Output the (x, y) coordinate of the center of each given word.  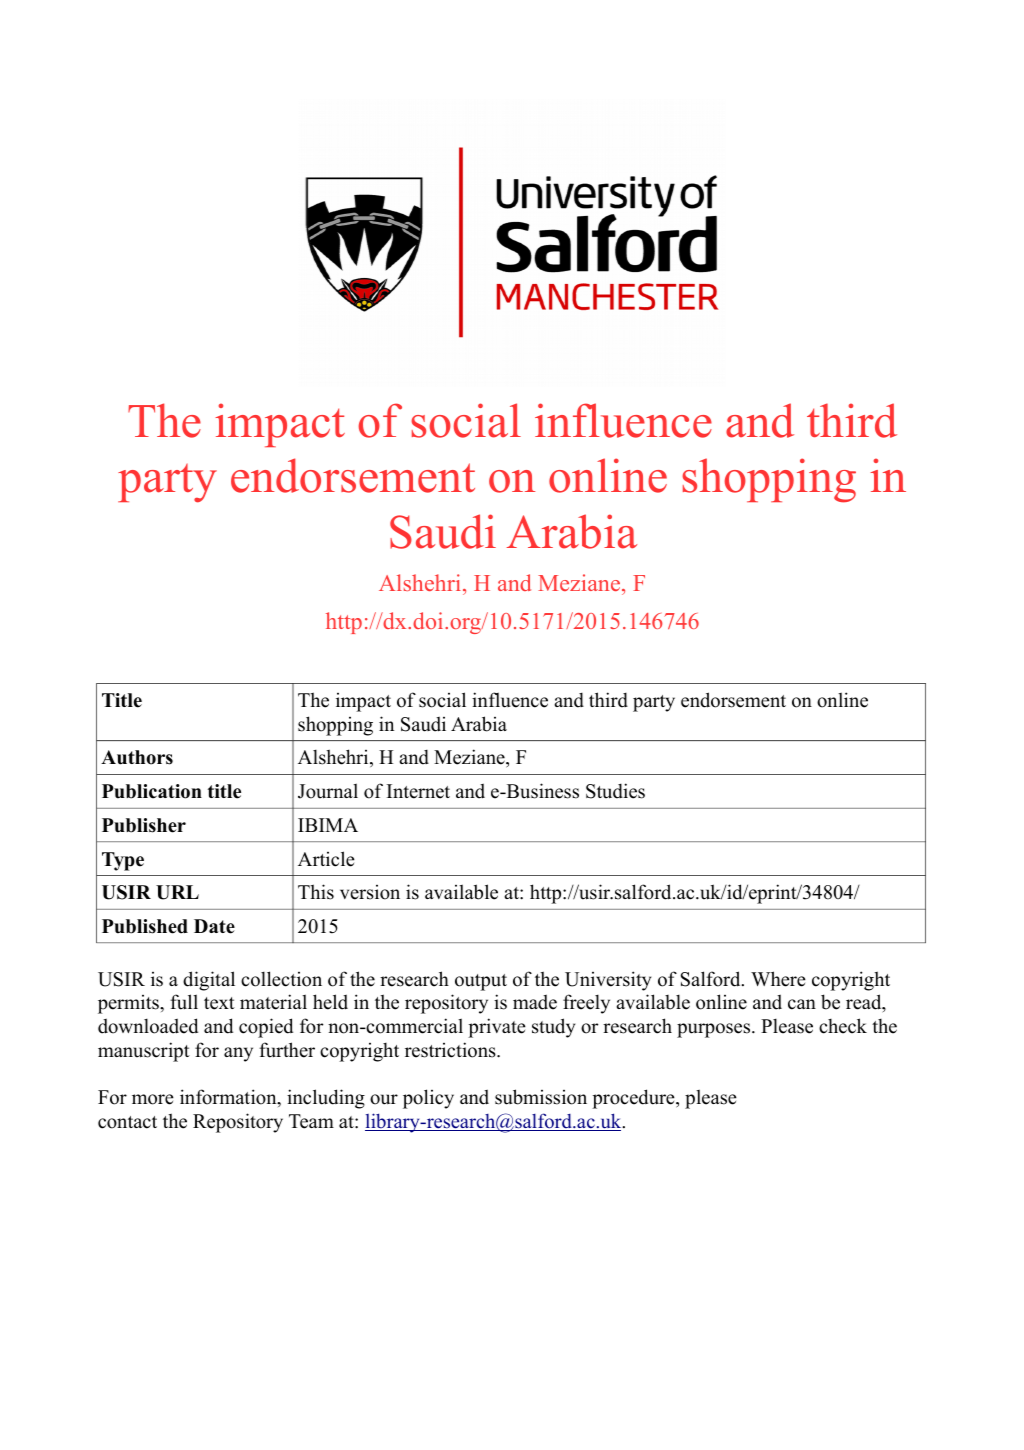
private (497, 1028)
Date (214, 926)
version (370, 892)
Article (326, 859)
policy (428, 1099)
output (481, 982)
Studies (615, 791)
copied (266, 1028)
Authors (137, 757)
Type (123, 861)
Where (778, 979)
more (153, 1099)
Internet (418, 791)
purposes (715, 1030)
